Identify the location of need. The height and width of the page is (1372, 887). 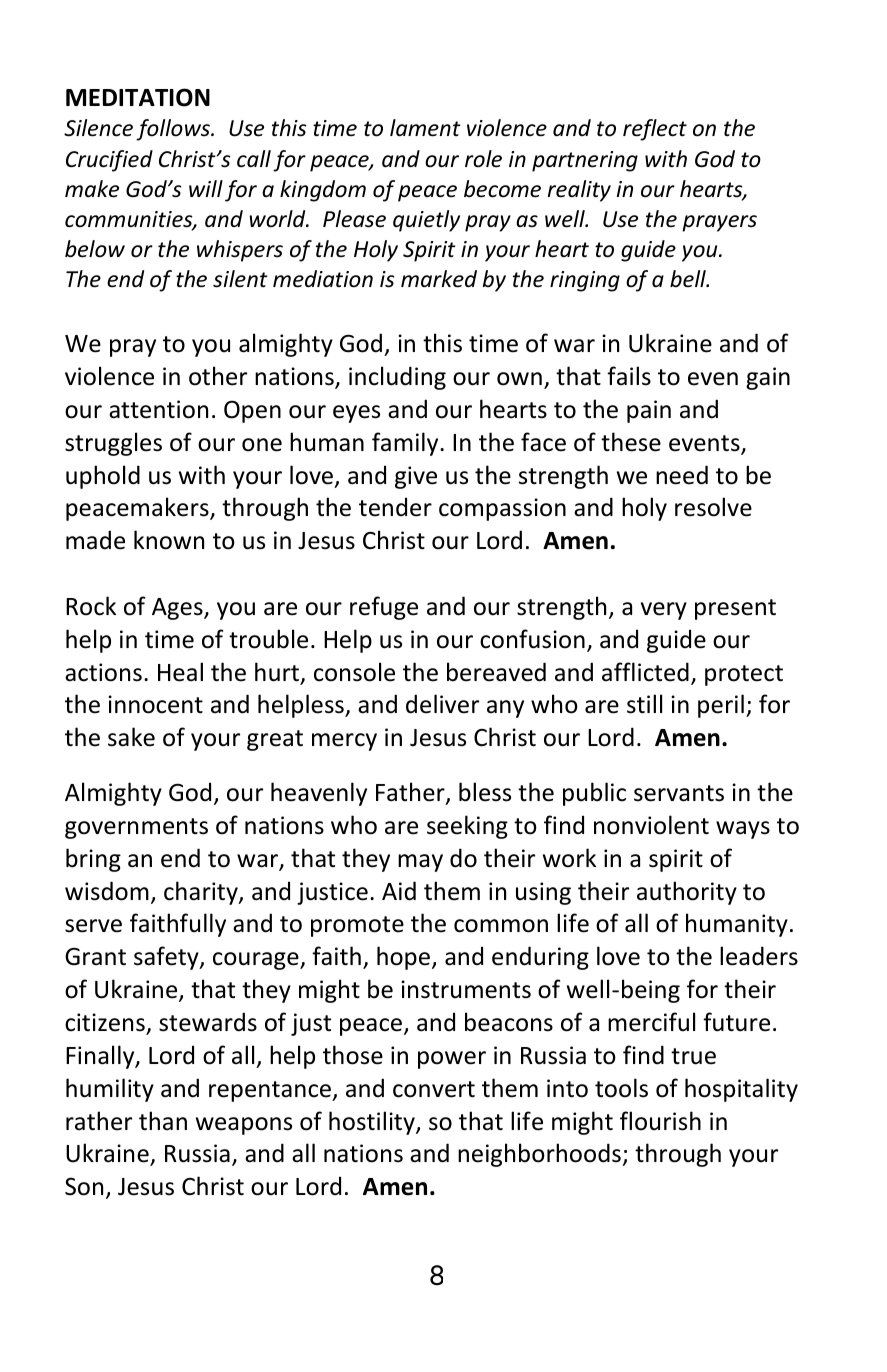
(682, 475).
